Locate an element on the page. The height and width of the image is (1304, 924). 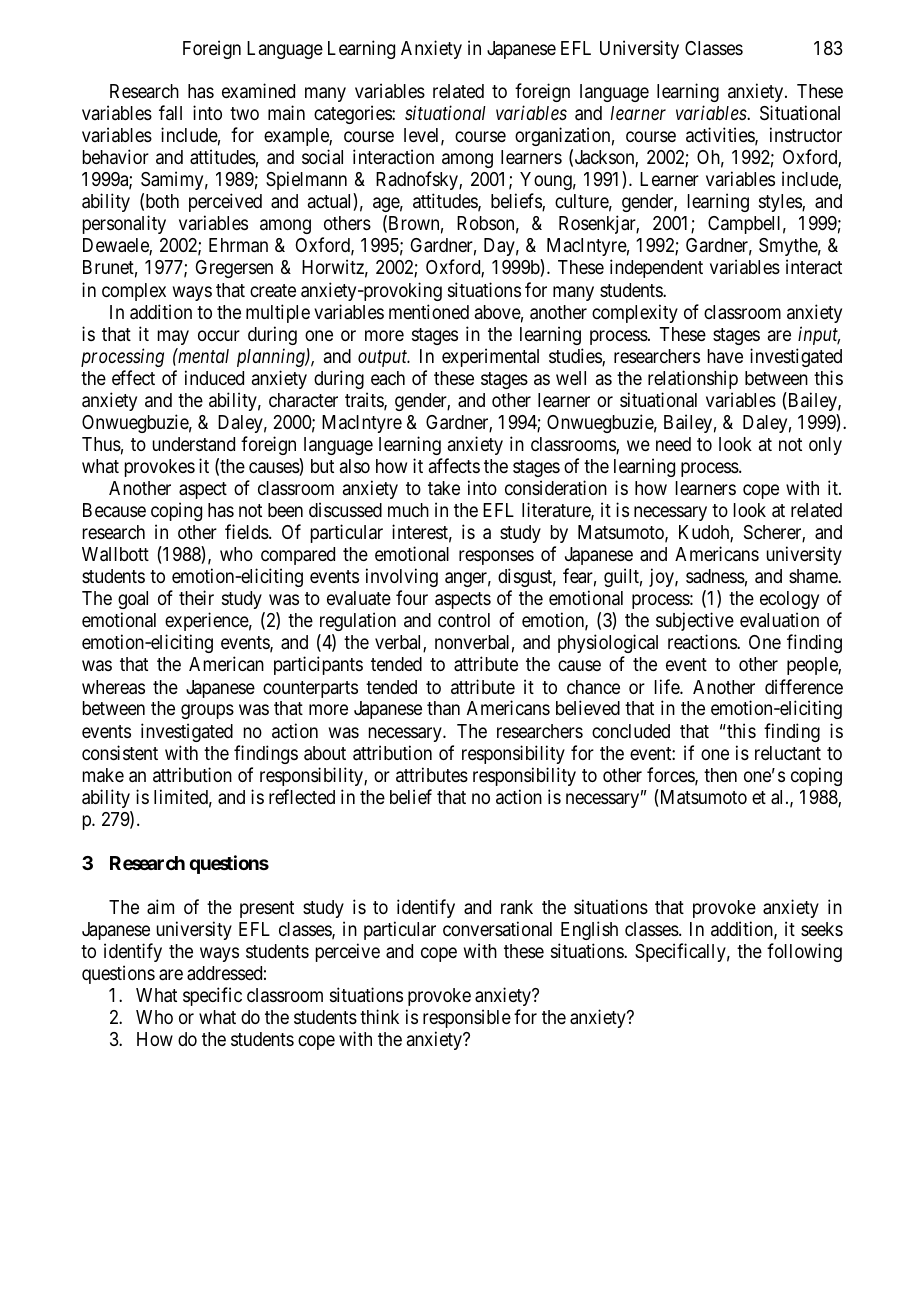
instructor is located at coordinates (806, 134).
